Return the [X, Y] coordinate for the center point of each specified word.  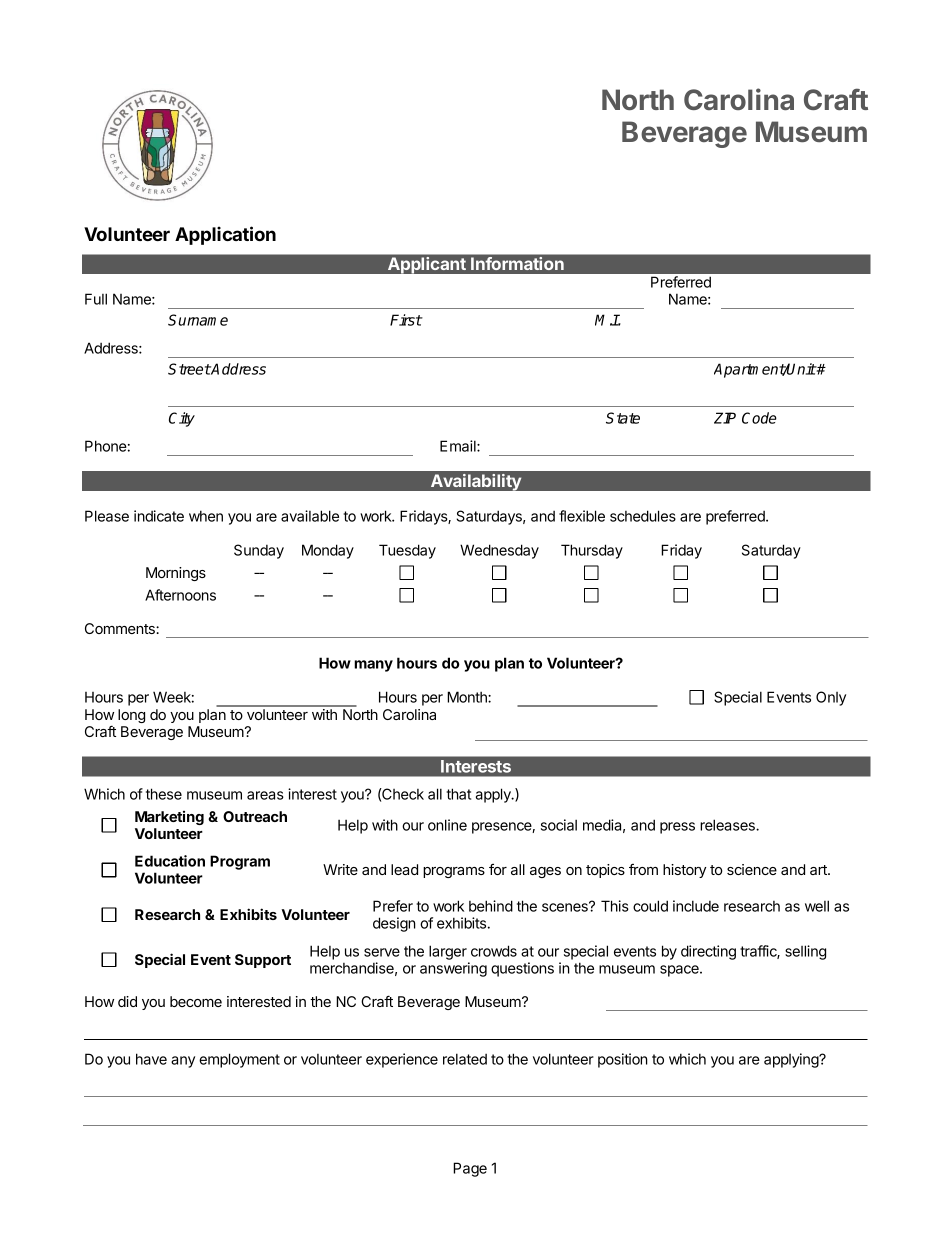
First [406, 320]
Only [831, 698]
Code [759, 418]
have [151, 1059]
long [131, 716]
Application [225, 235]
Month [468, 697]
